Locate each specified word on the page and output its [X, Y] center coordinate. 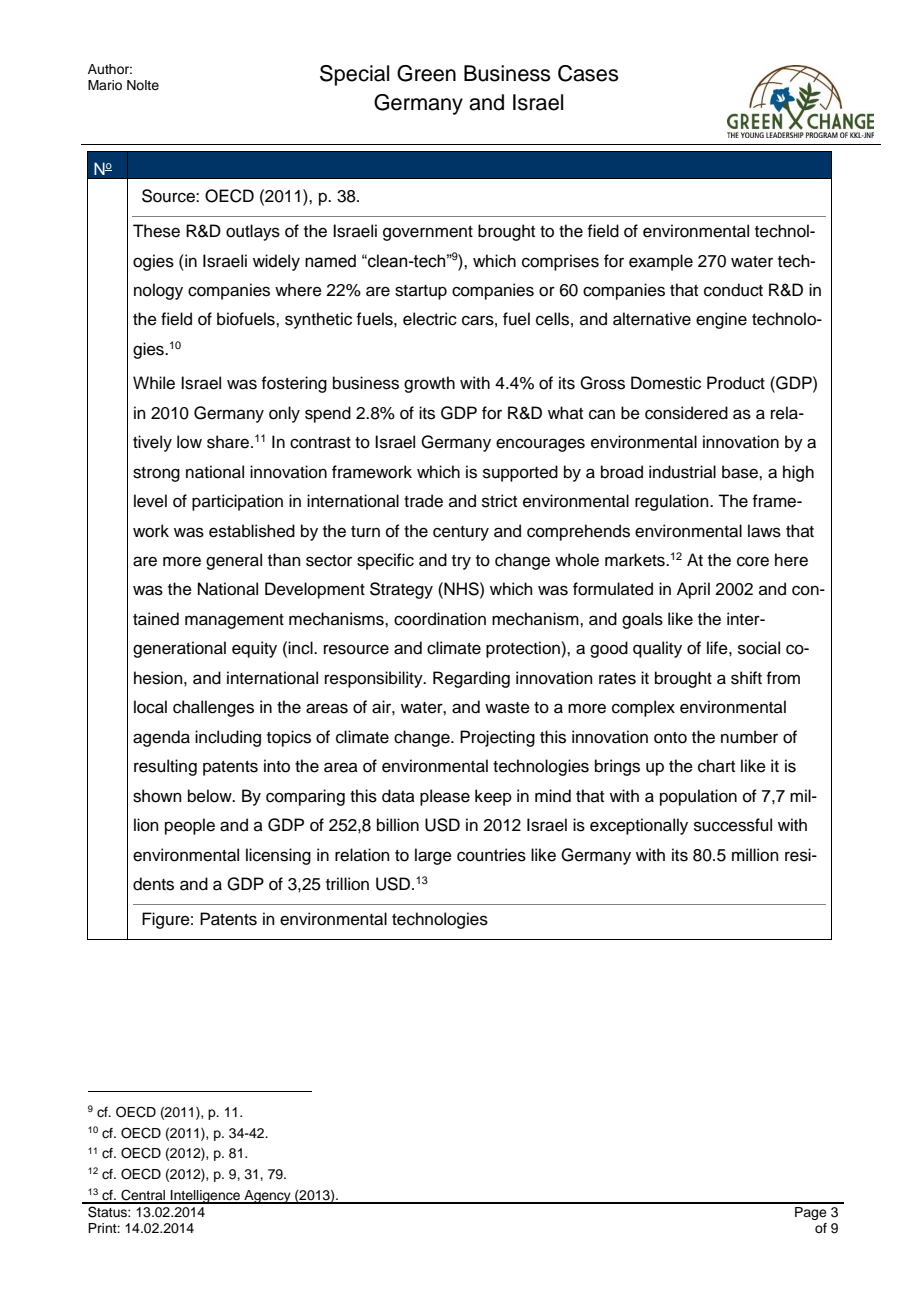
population [698, 797]
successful [733, 825]
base [741, 472]
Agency [267, 1197]
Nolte [143, 85]
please [445, 797]
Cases [588, 73]
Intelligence [205, 1197]
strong [156, 474]
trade [423, 501]
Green [426, 73]
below [211, 796]
